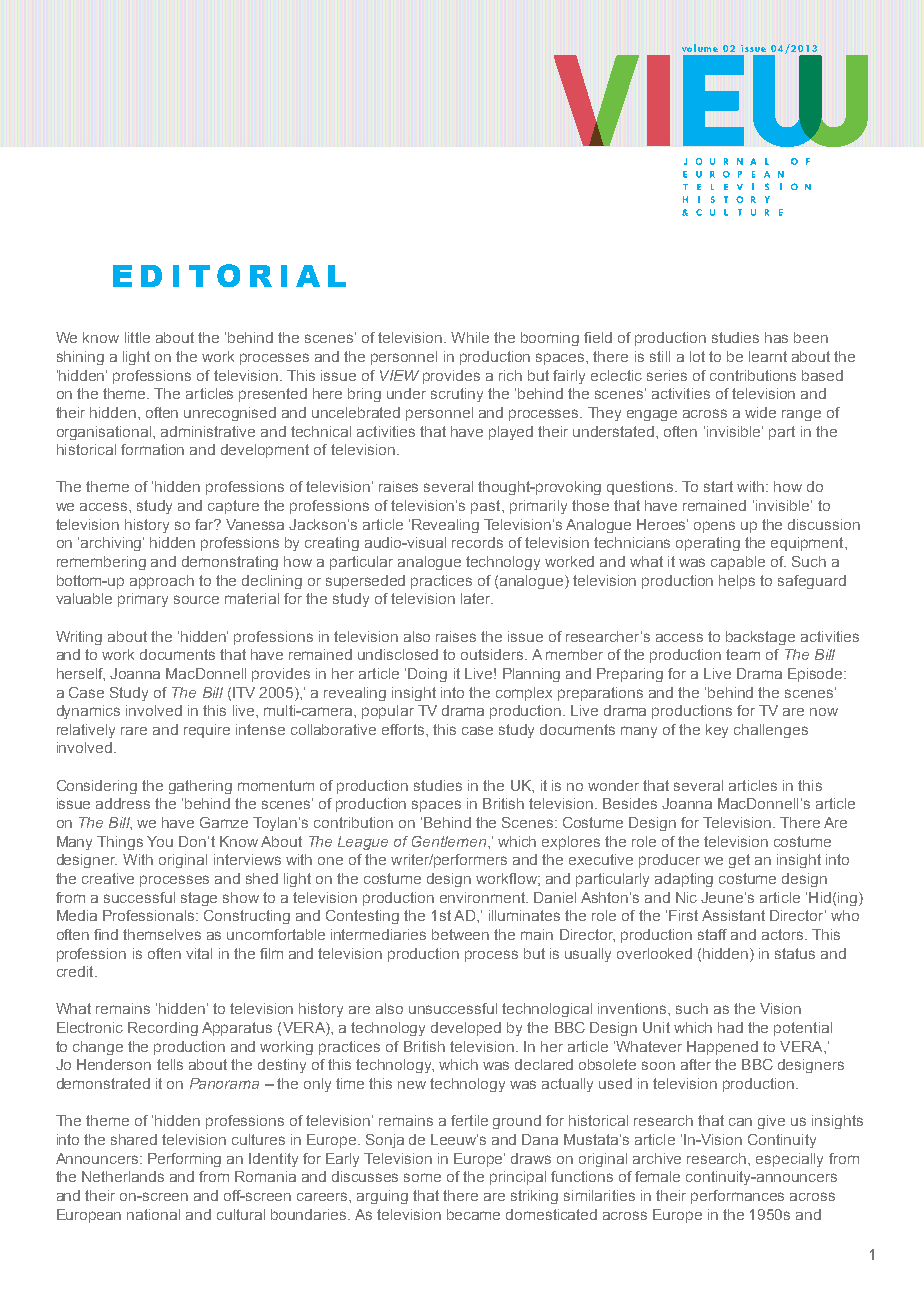  What do you see at coordinates (511, 433) in the screenshot?
I see `played` at bounding box center [511, 433].
